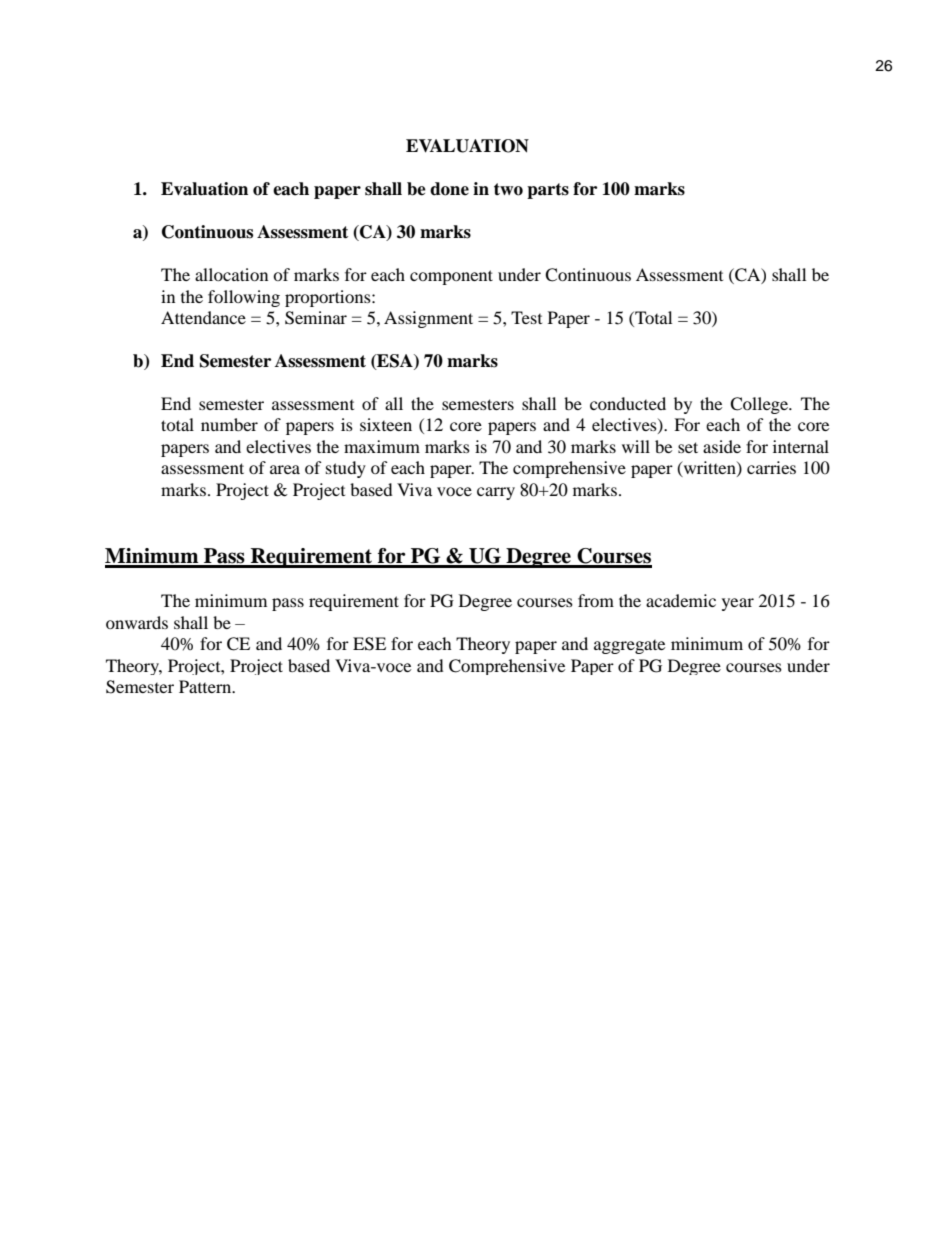  Describe the element at coordinates (229, 424) in the page. I see `number` at that location.
